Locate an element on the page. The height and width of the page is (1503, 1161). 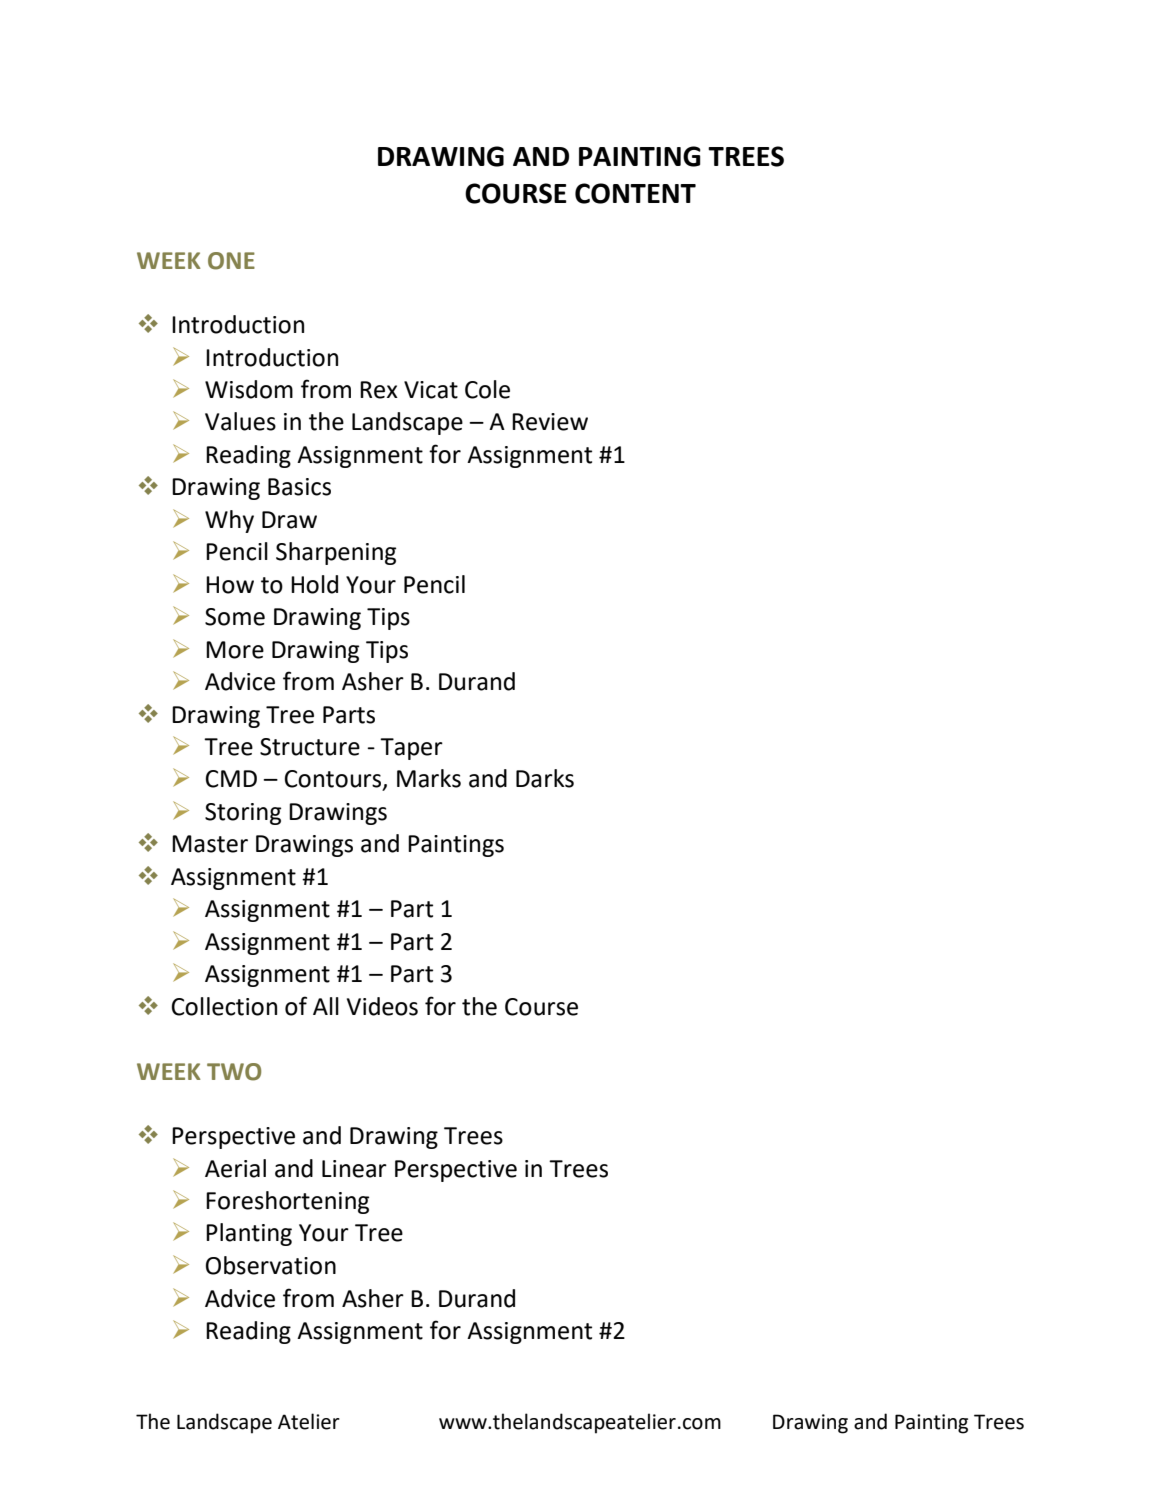
Darks is located at coordinates (545, 778).
